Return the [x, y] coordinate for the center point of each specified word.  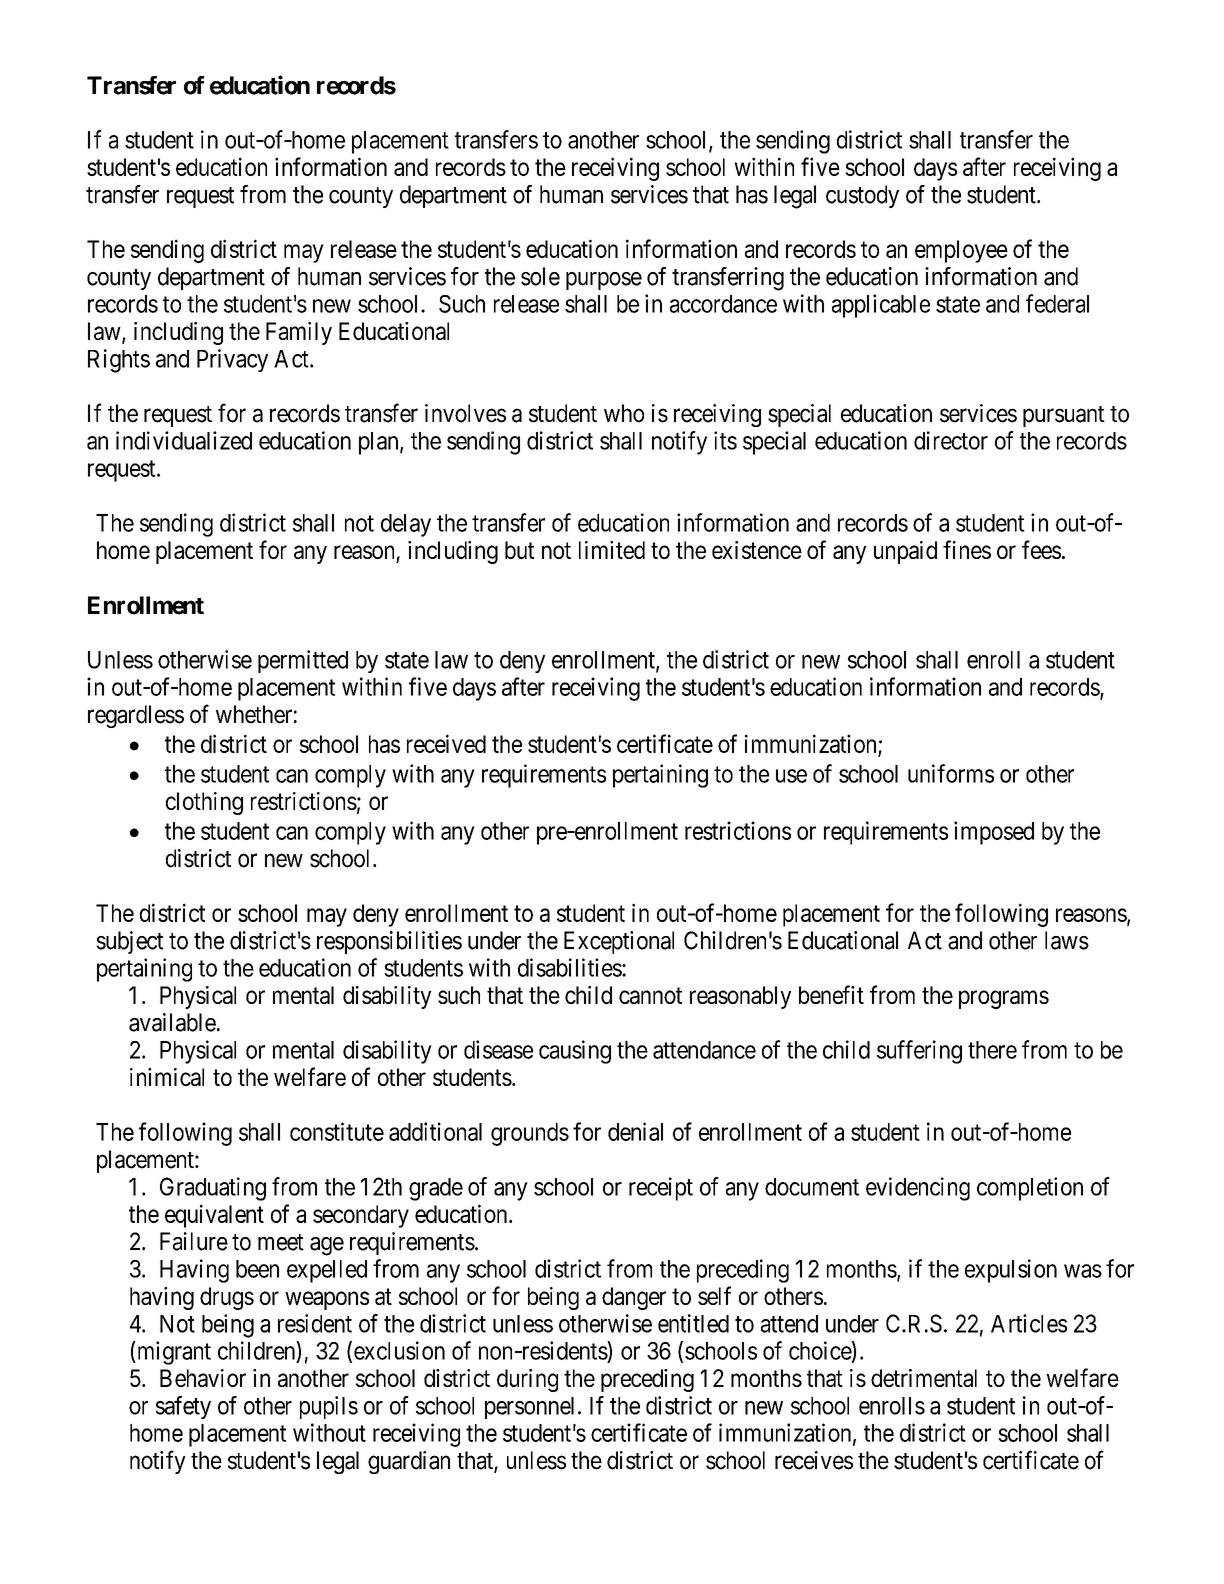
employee [961, 251]
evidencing [918, 1189]
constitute [337, 1131]
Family [299, 333]
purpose [604, 281]
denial [635, 1131]
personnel [529, 1408]
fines [967, 549]
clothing [204, 803]
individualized [184, 440]
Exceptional [619, 942]
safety [183, 1407]
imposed [994, 833]
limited [612, 550]
